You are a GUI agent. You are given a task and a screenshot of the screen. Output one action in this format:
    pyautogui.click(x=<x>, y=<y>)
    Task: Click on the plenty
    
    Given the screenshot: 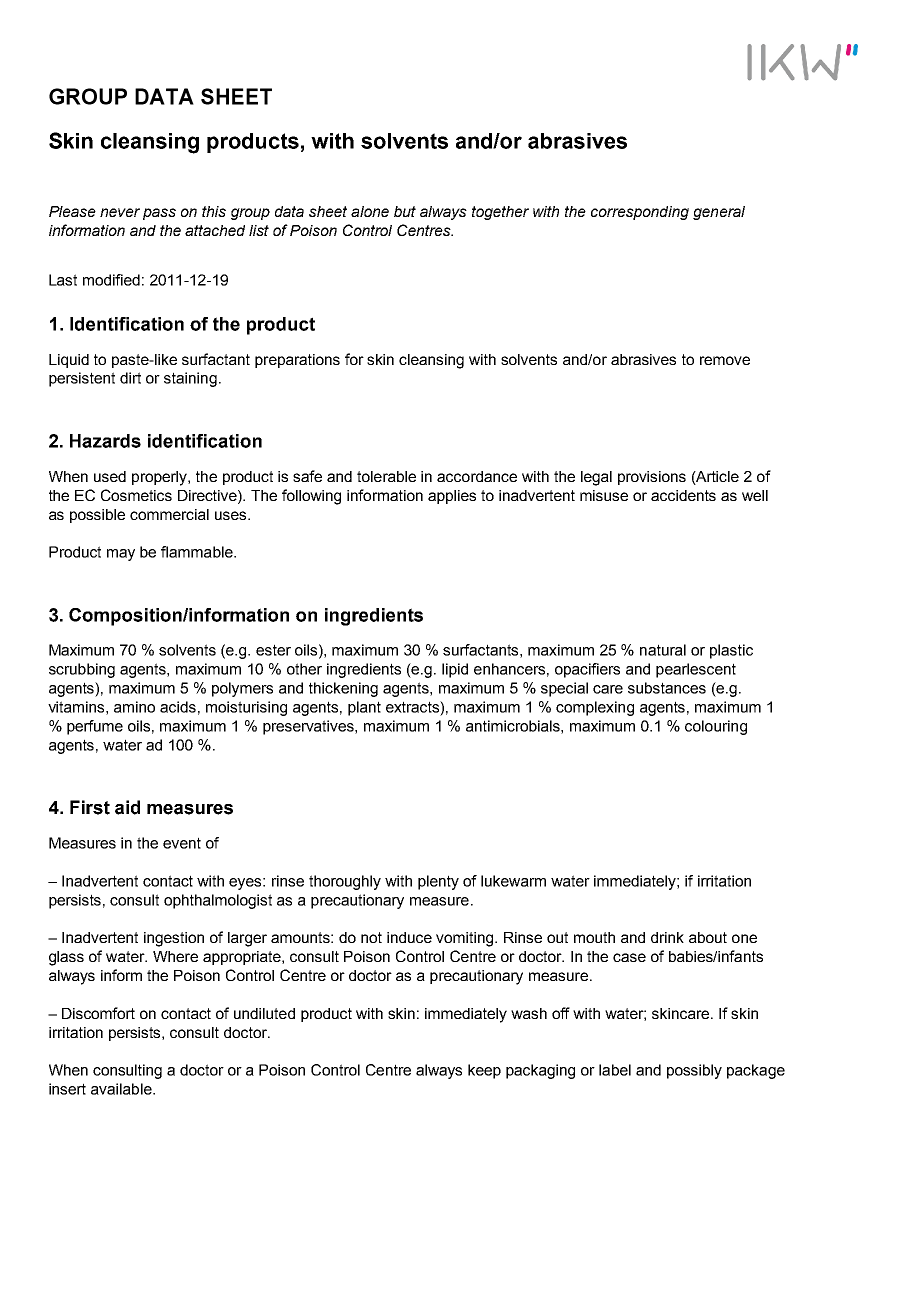 What is the action you would take?
    pyautogui.click(x=438, y=882)
